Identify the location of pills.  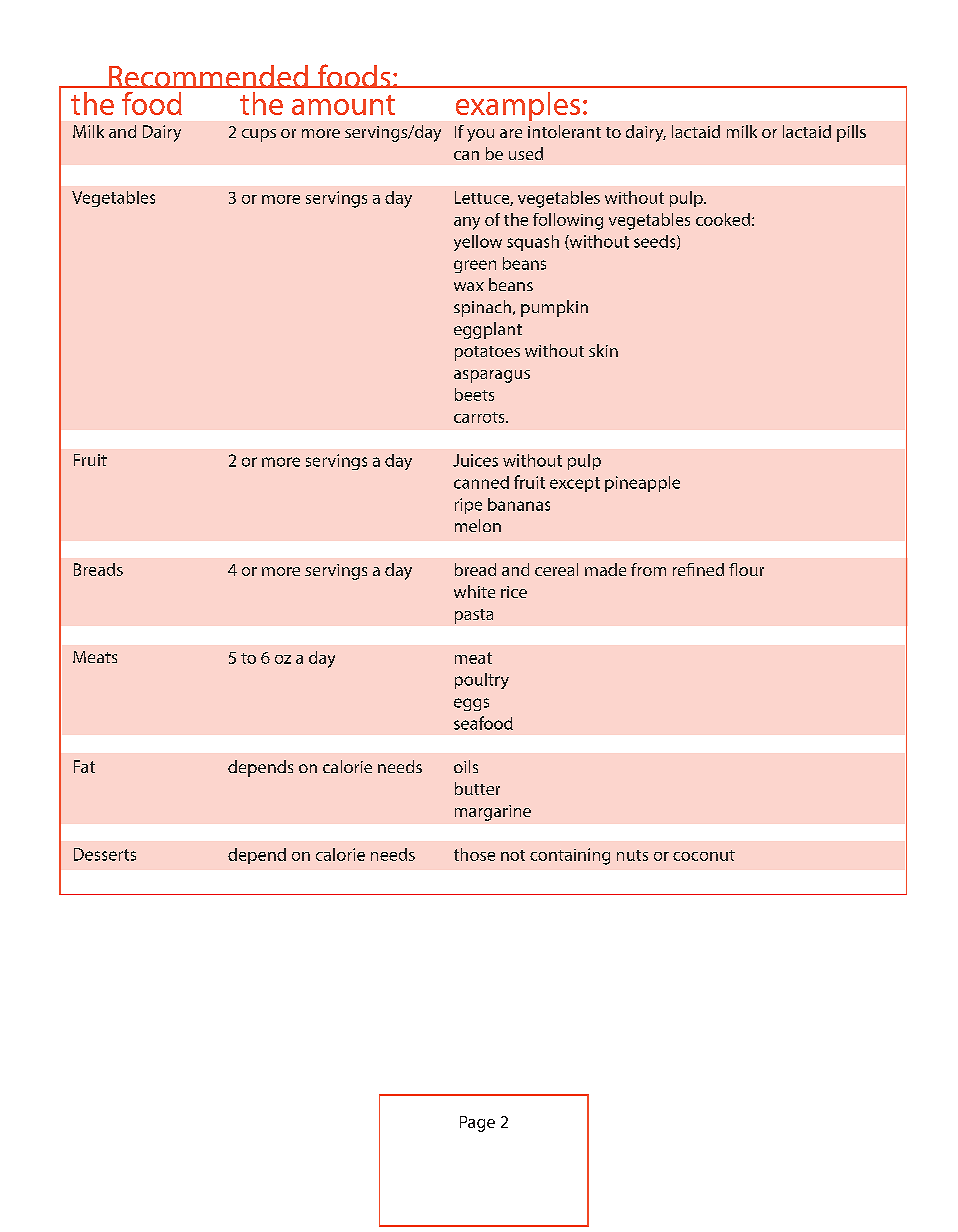
(851, 133).
